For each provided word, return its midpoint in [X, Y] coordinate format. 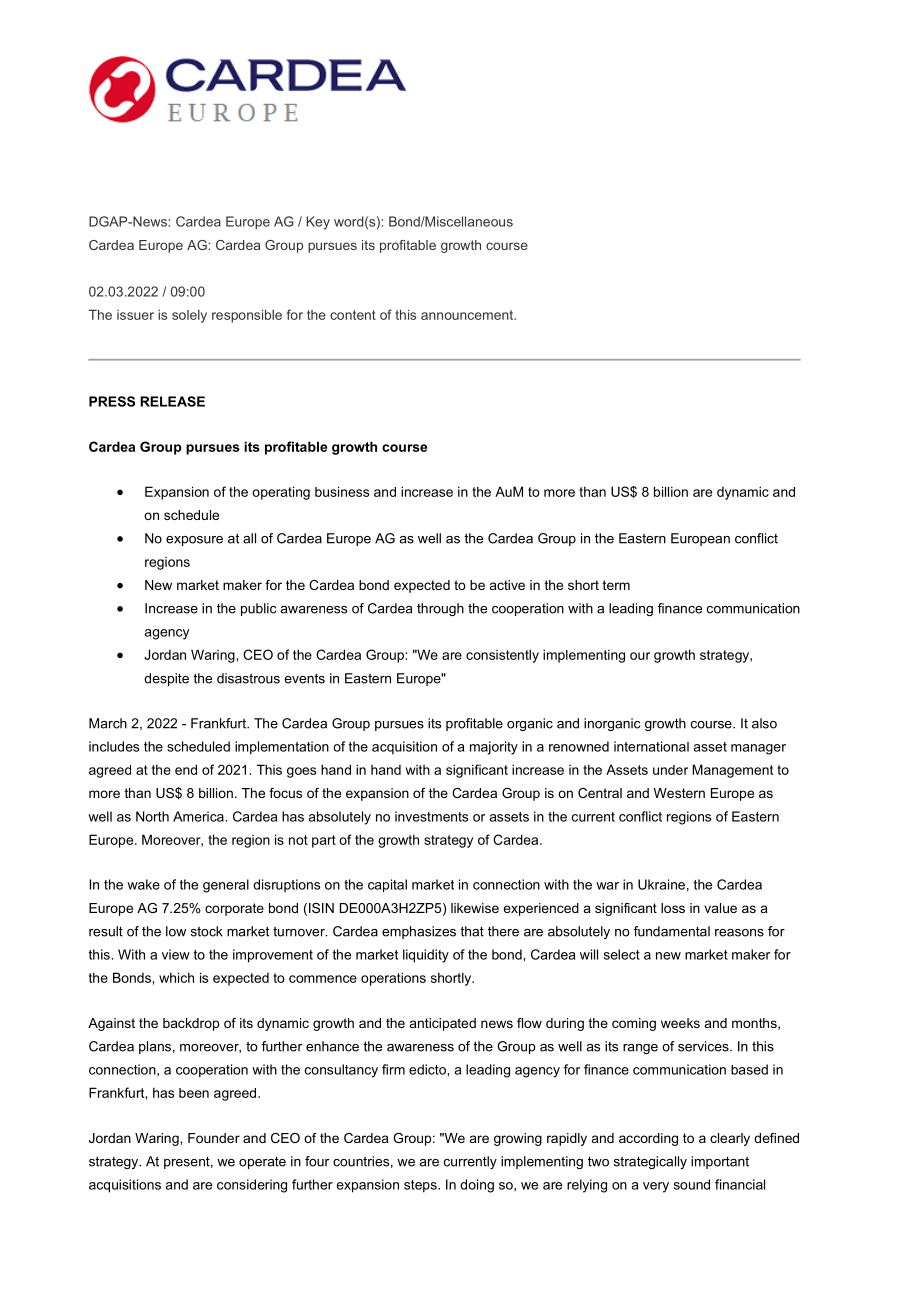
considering [252, 1186]
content [353, 315]
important [720, 1162]
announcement [468, 315]
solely [189, 316]
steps [421, 1186]
